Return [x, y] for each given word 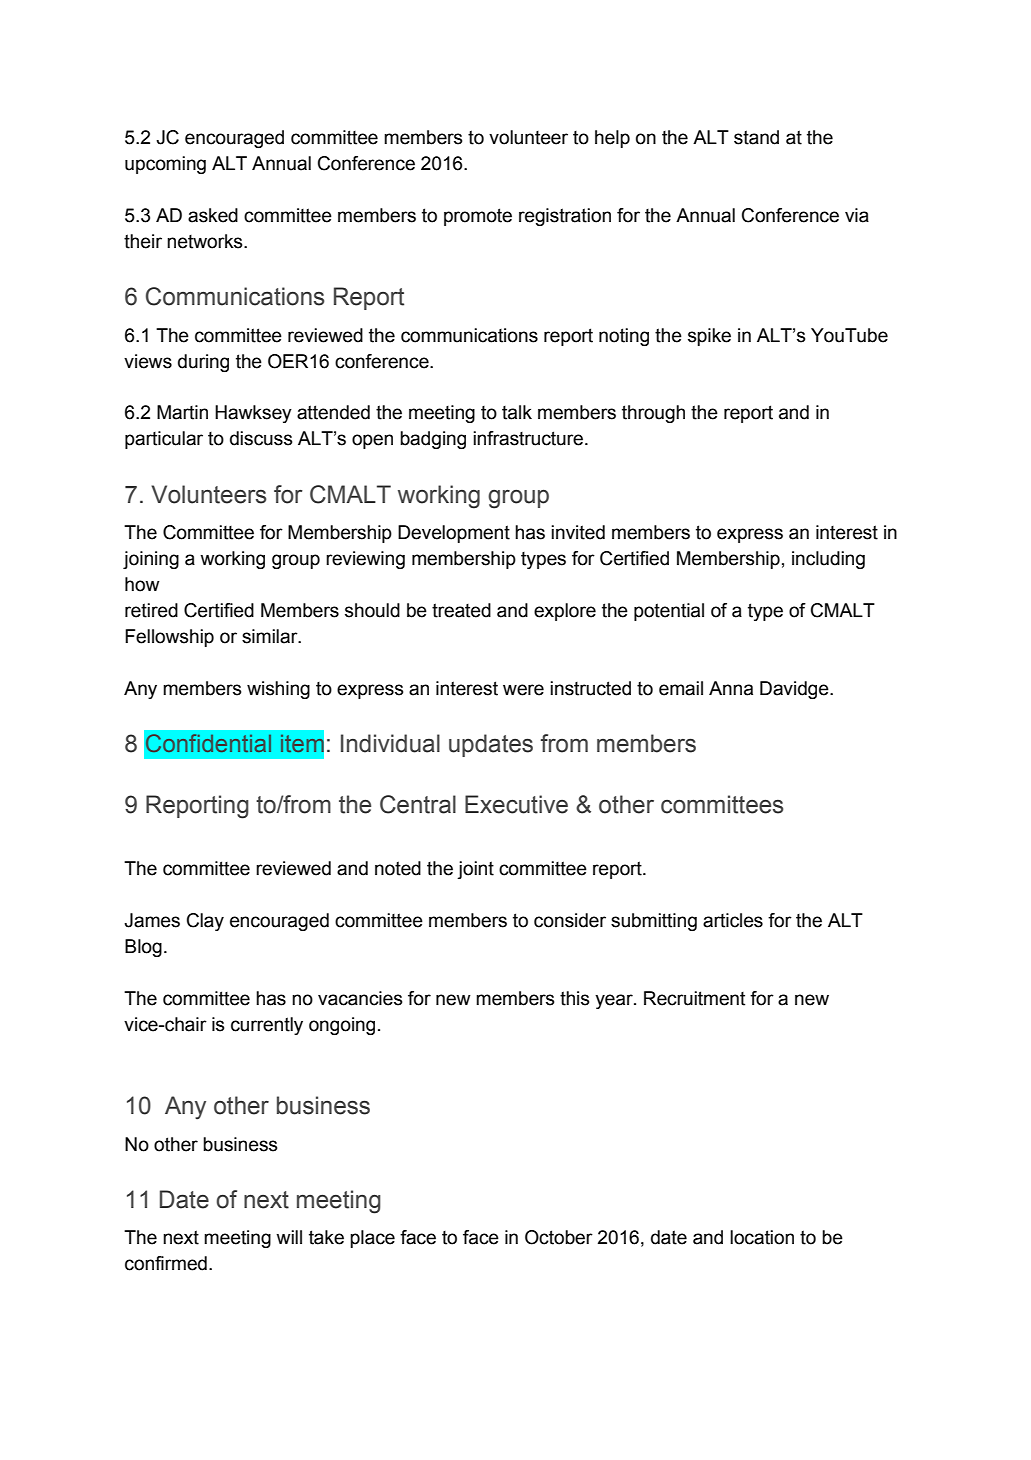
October [559, 1237]
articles [733, 920]
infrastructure [528, 438]
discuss [261, 438]
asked [213, 215]
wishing [278, 690]
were [523, 690]
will [289, 1237]
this [574, 998]
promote [478, 217]
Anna [731, 688]
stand [756, 137]
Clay [205, 922]
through [653, 414]
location [762, 1237]
